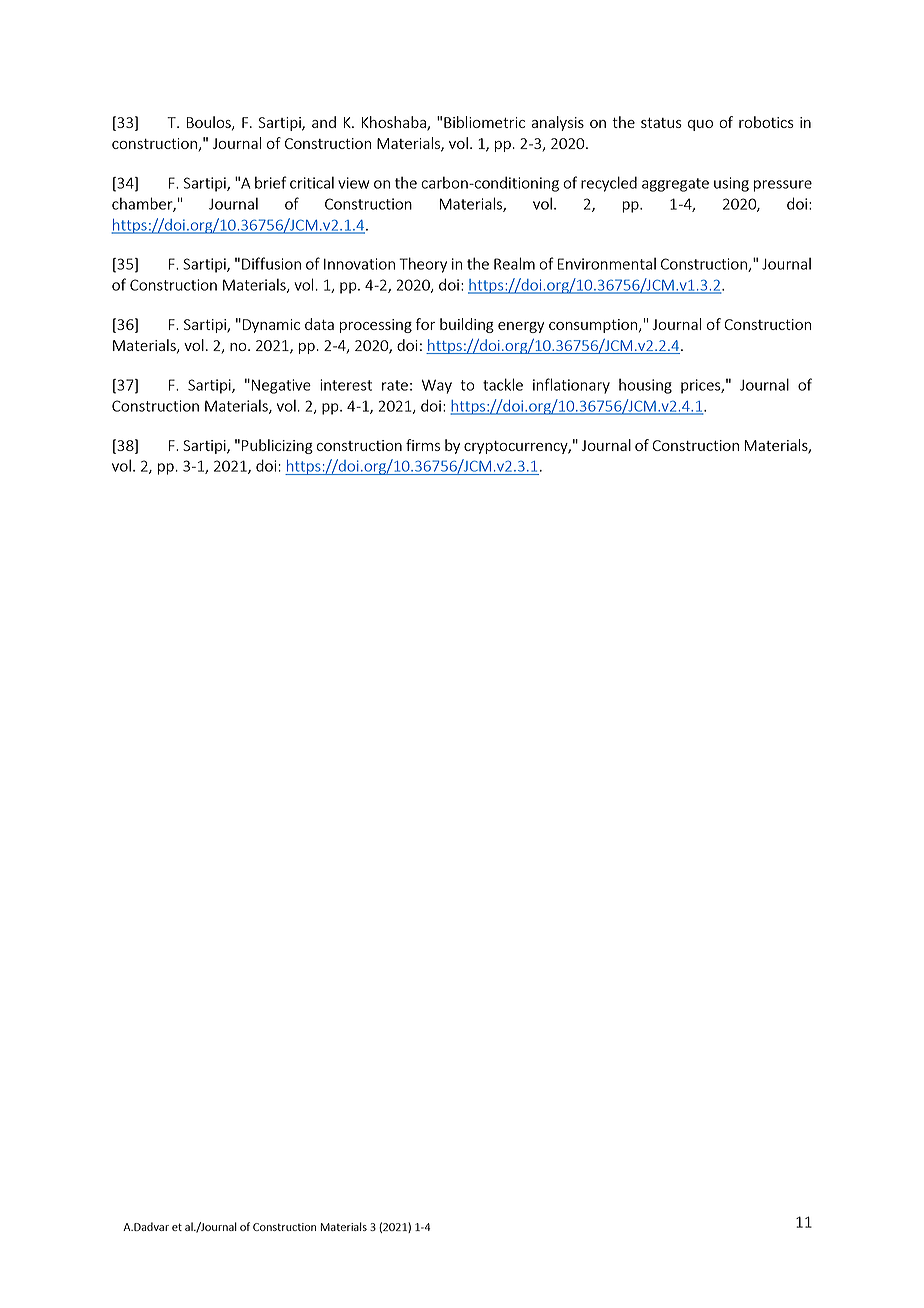 Image resolution: width=924 pixels, height=1308 pixels. Describe the element at coordinates (319, 324) in the document. I see `data` at that location.
